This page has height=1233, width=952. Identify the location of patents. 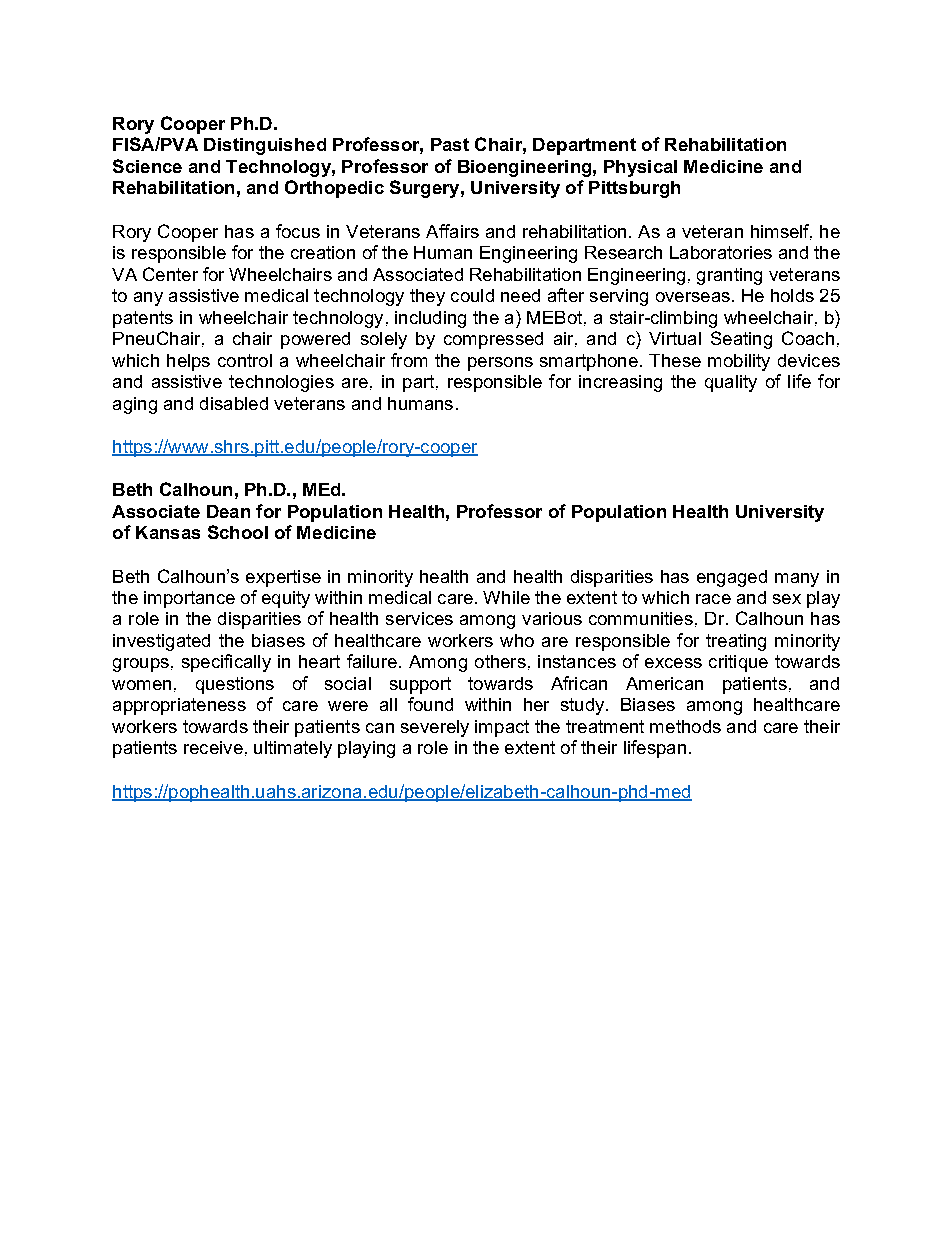
(143, 319).
